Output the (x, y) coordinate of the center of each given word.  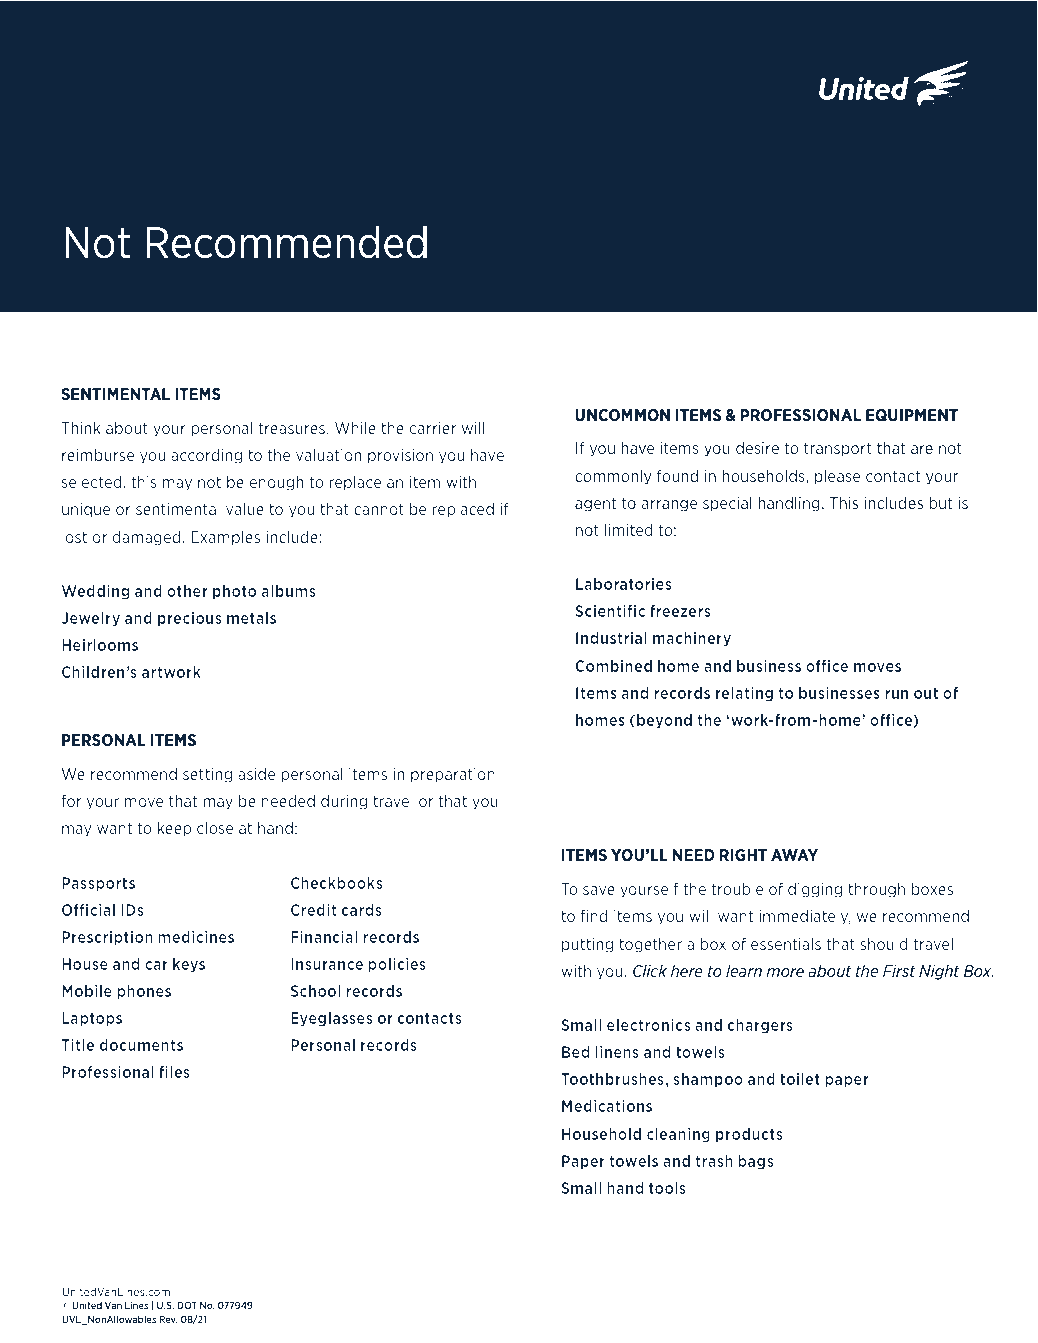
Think (81, 428)
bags (756, 1162)
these (816, 230)
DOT (187, 1305)
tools (667, 1188)
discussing (599, 257)
